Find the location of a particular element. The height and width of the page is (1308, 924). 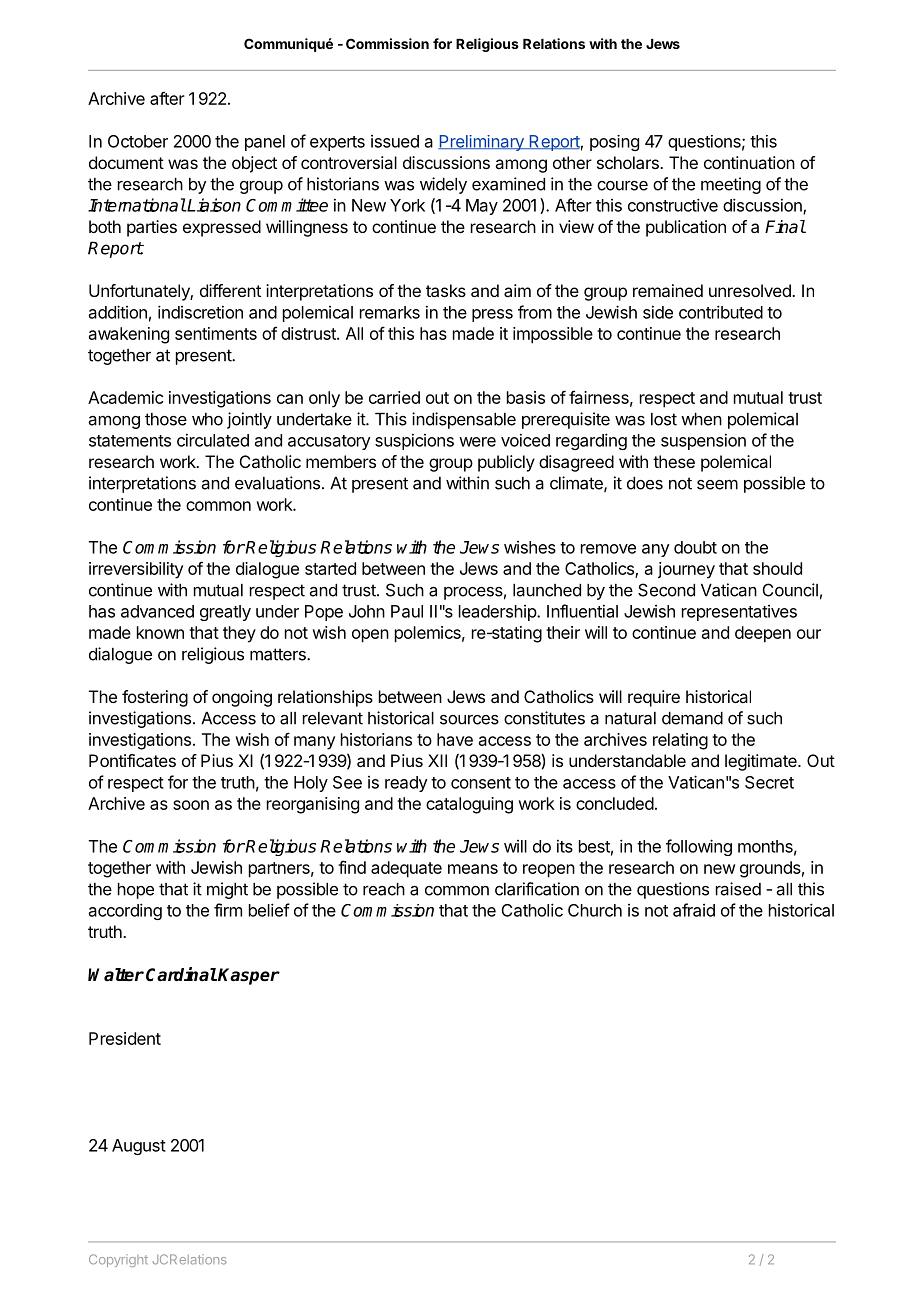

indispensable is located at coordinates (464, 420).
